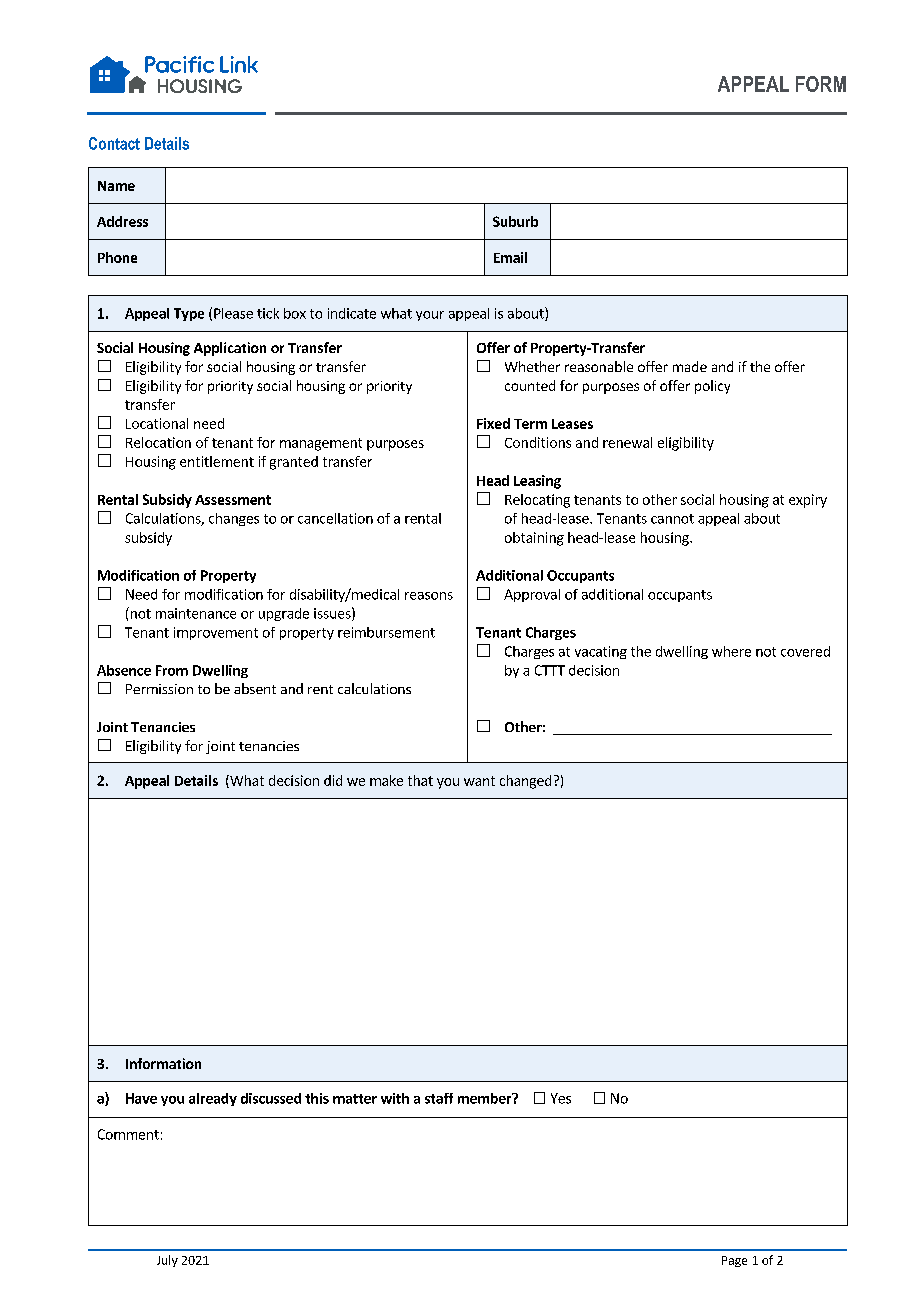 The height and width of the image is (1308, 924). I want to click on Name, so click(116, 186).
